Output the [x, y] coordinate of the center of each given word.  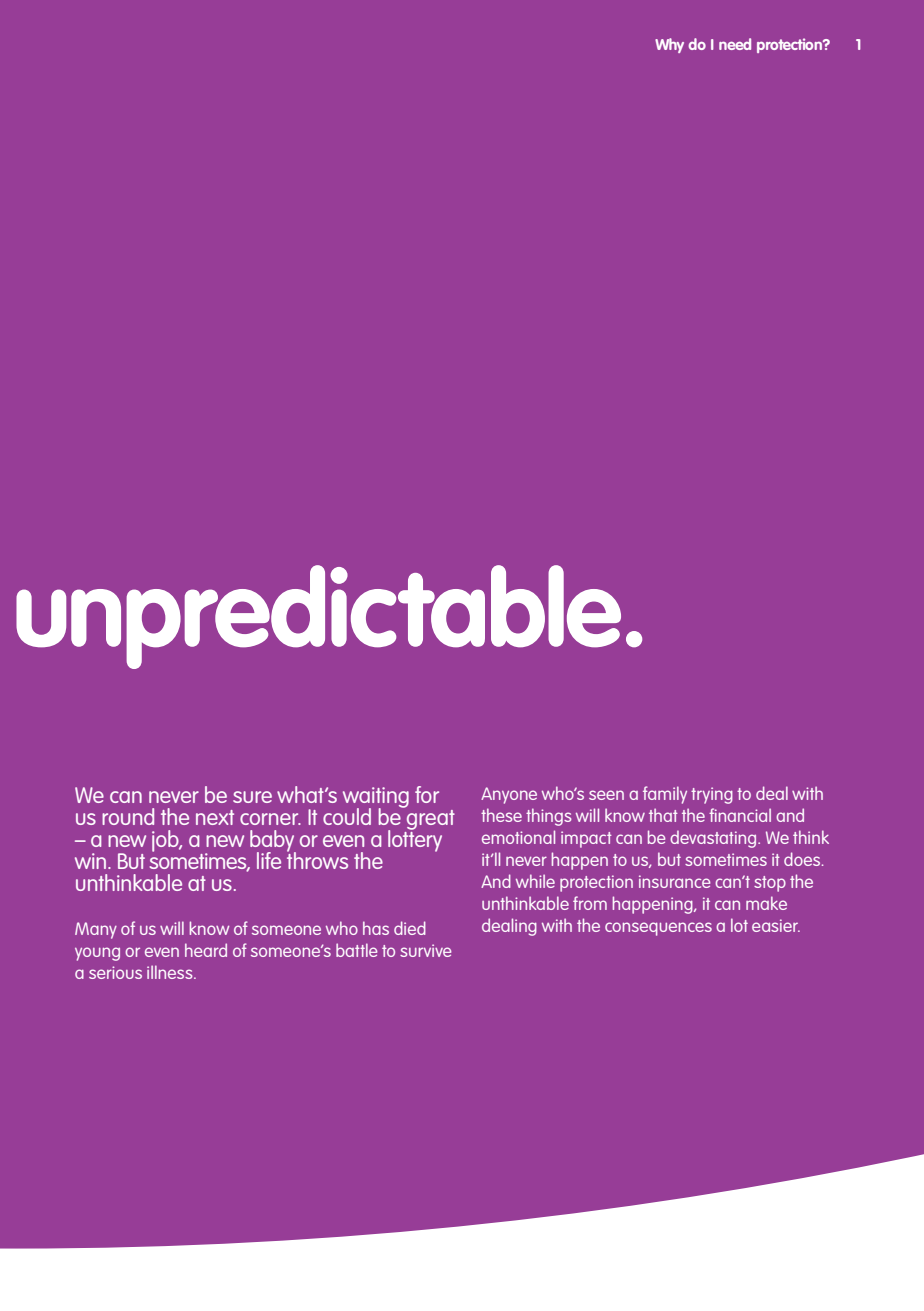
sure [252, 797]
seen [606, 795]
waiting [376, 798]
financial [740, 815]
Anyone [509, 795]
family [665, 795]
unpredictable [318, 617]
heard [206, 950]
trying [712, 795]
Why [669, 45]
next [215, 817]
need [735, 44]
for [427, 794]
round [128, 816]
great [431, 820]
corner [270, 819]
